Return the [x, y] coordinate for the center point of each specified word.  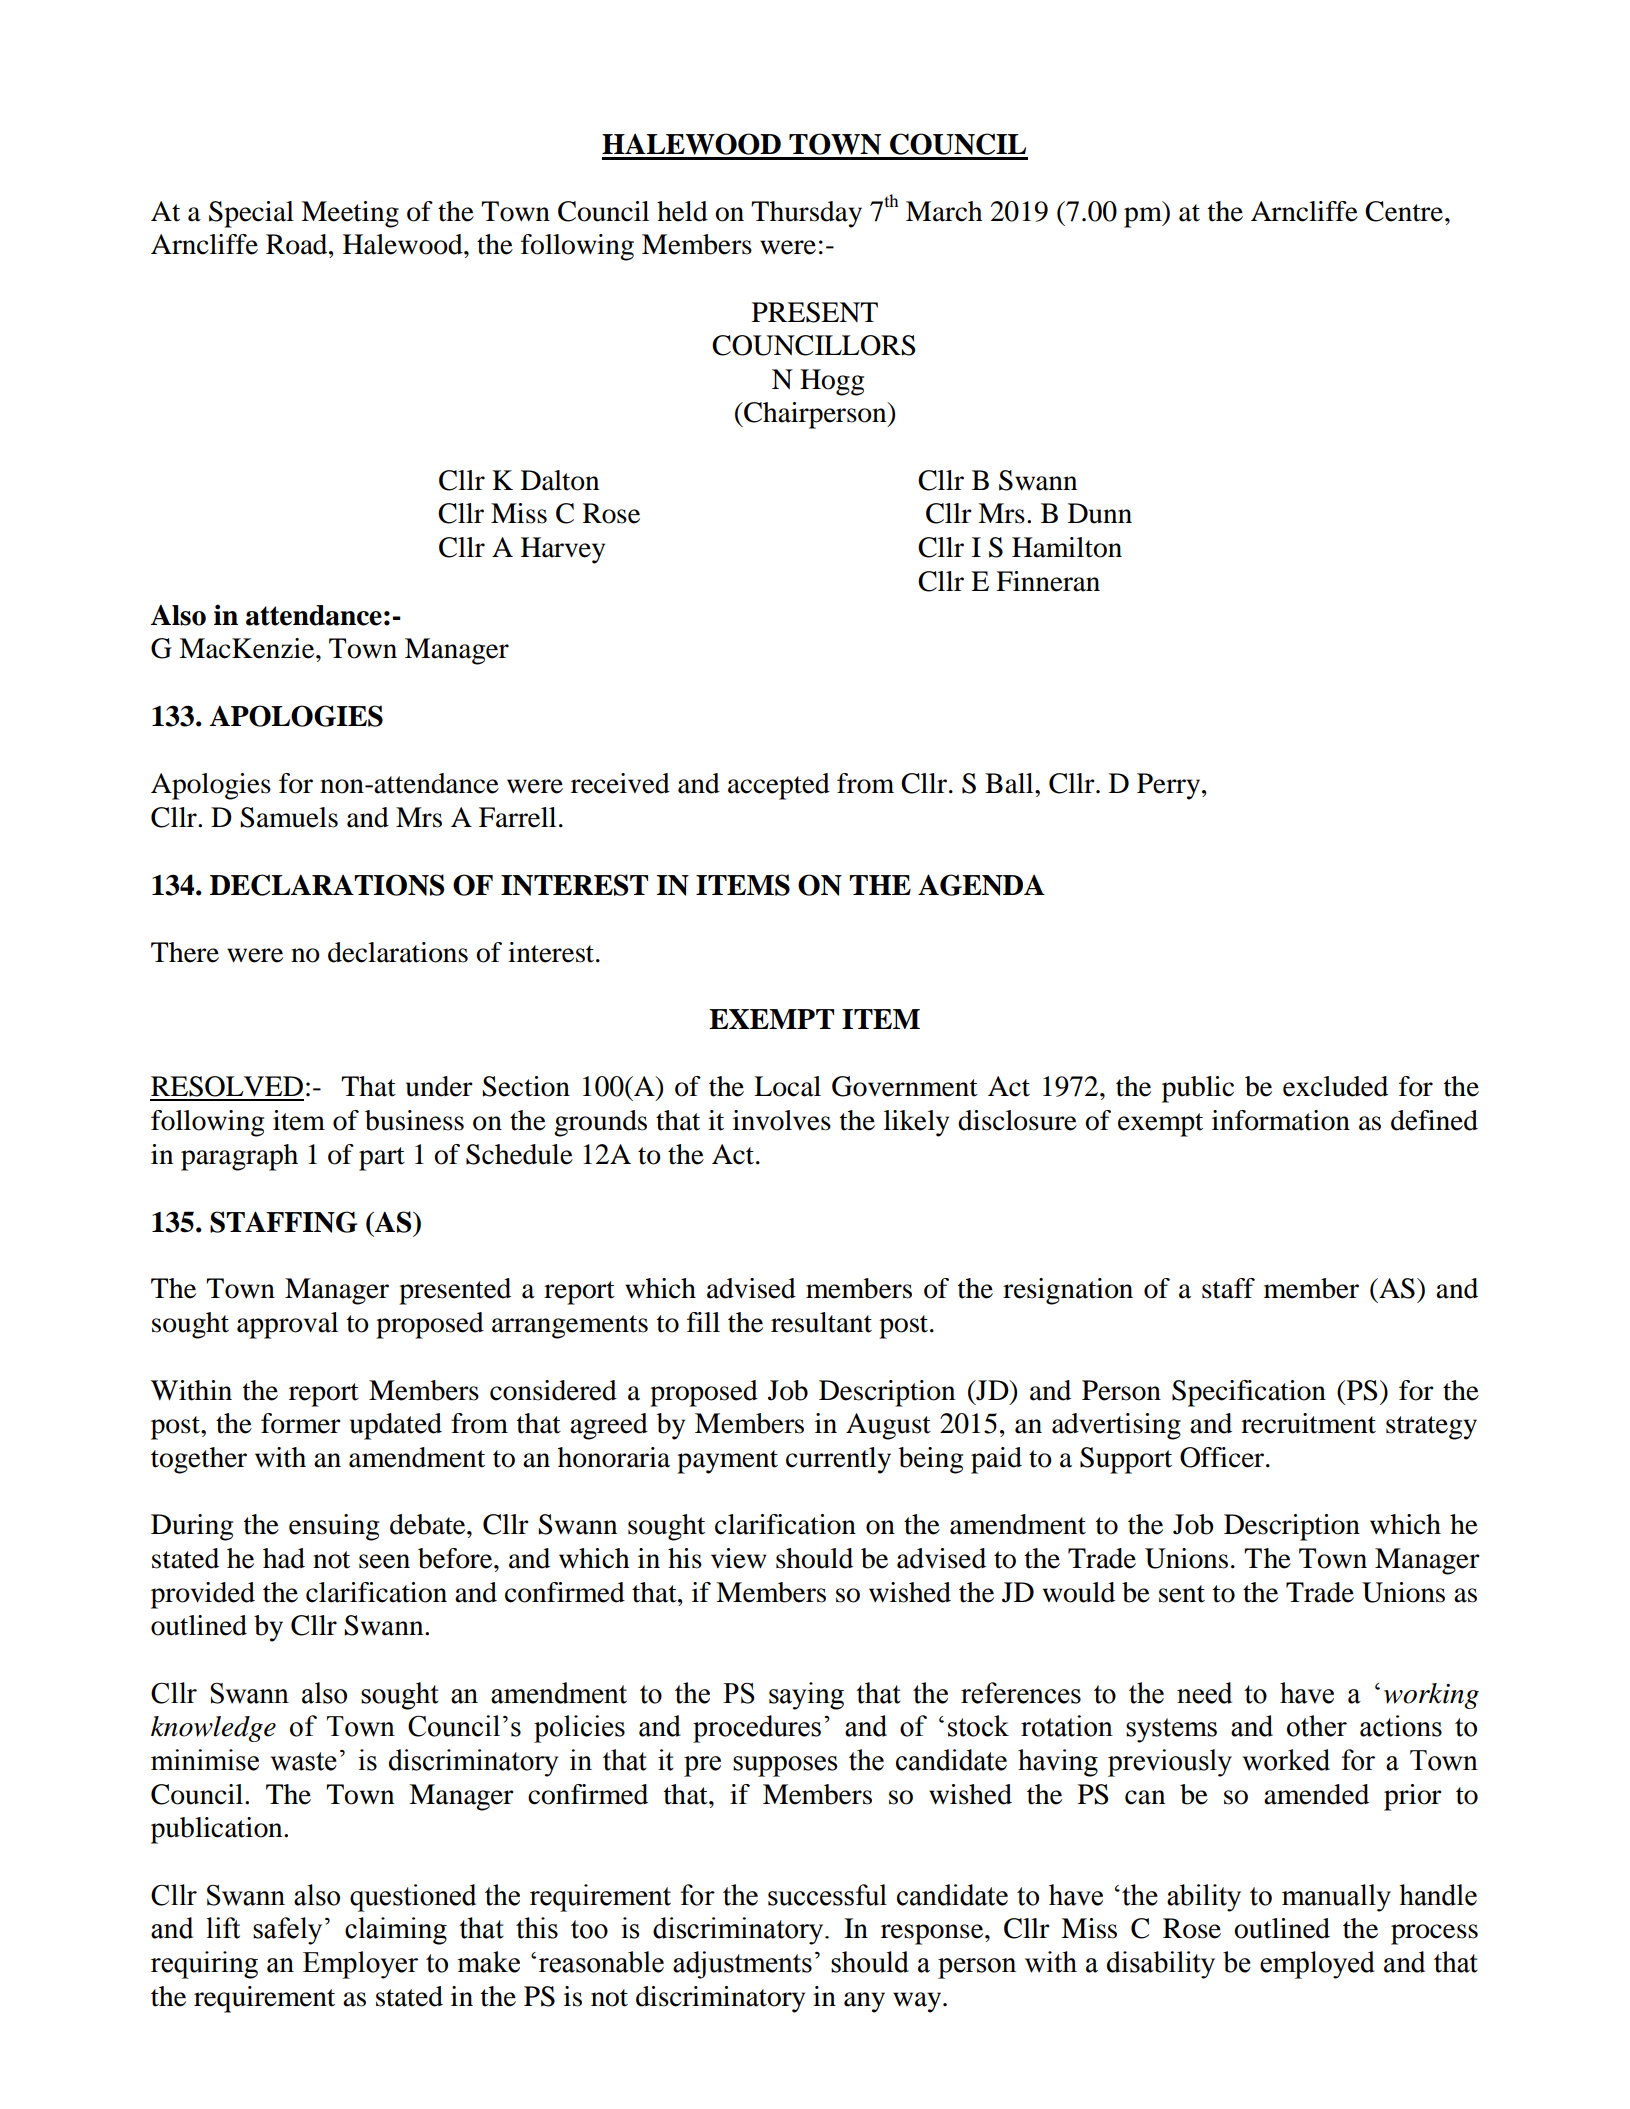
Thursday [806, 214]
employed [1317, 1965]
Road [298, 244]
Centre [1404, 211]
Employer [360, 1965]
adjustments [742, 1965]
